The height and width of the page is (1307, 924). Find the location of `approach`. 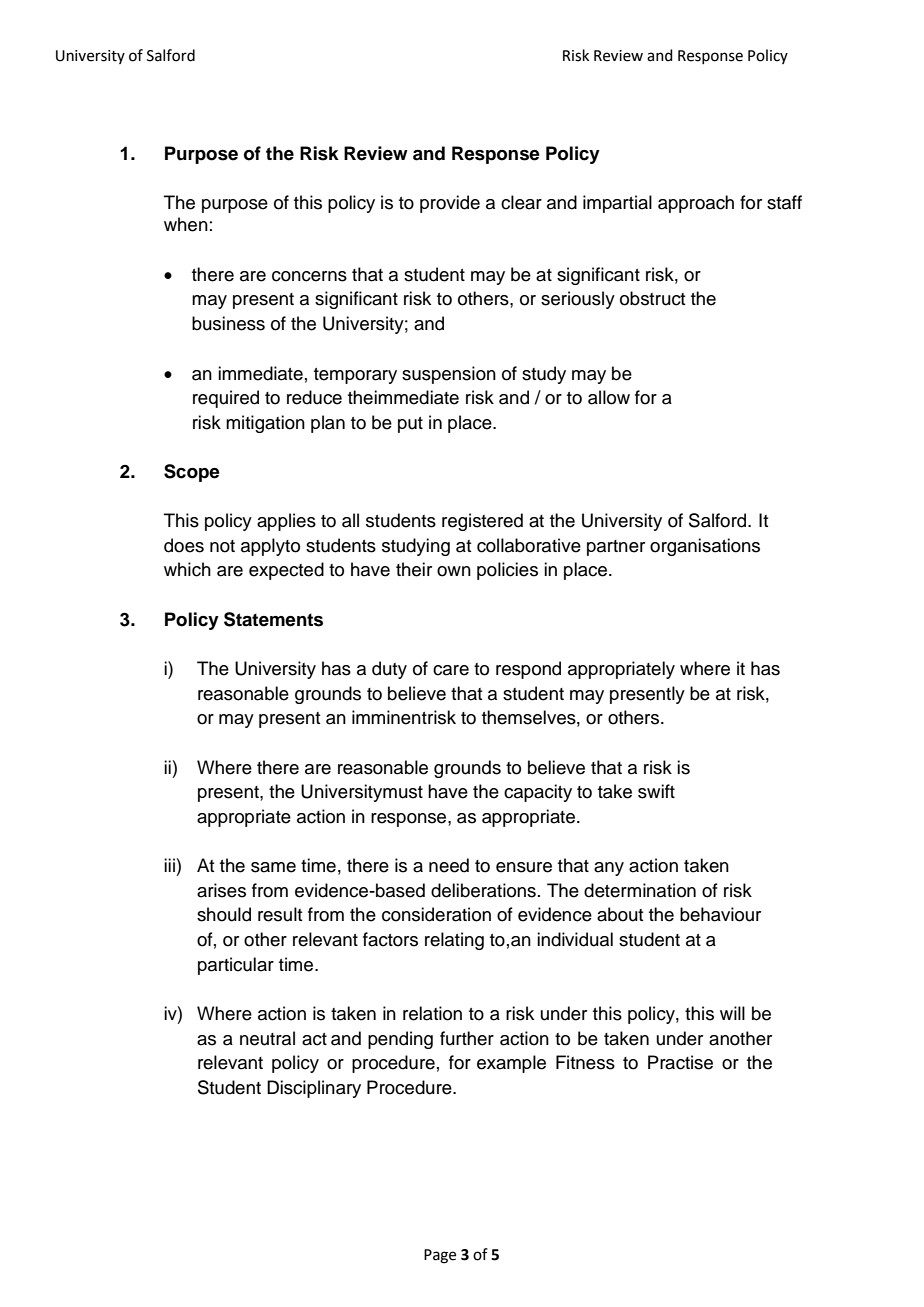

approach is located at coordinates (696, 204).
